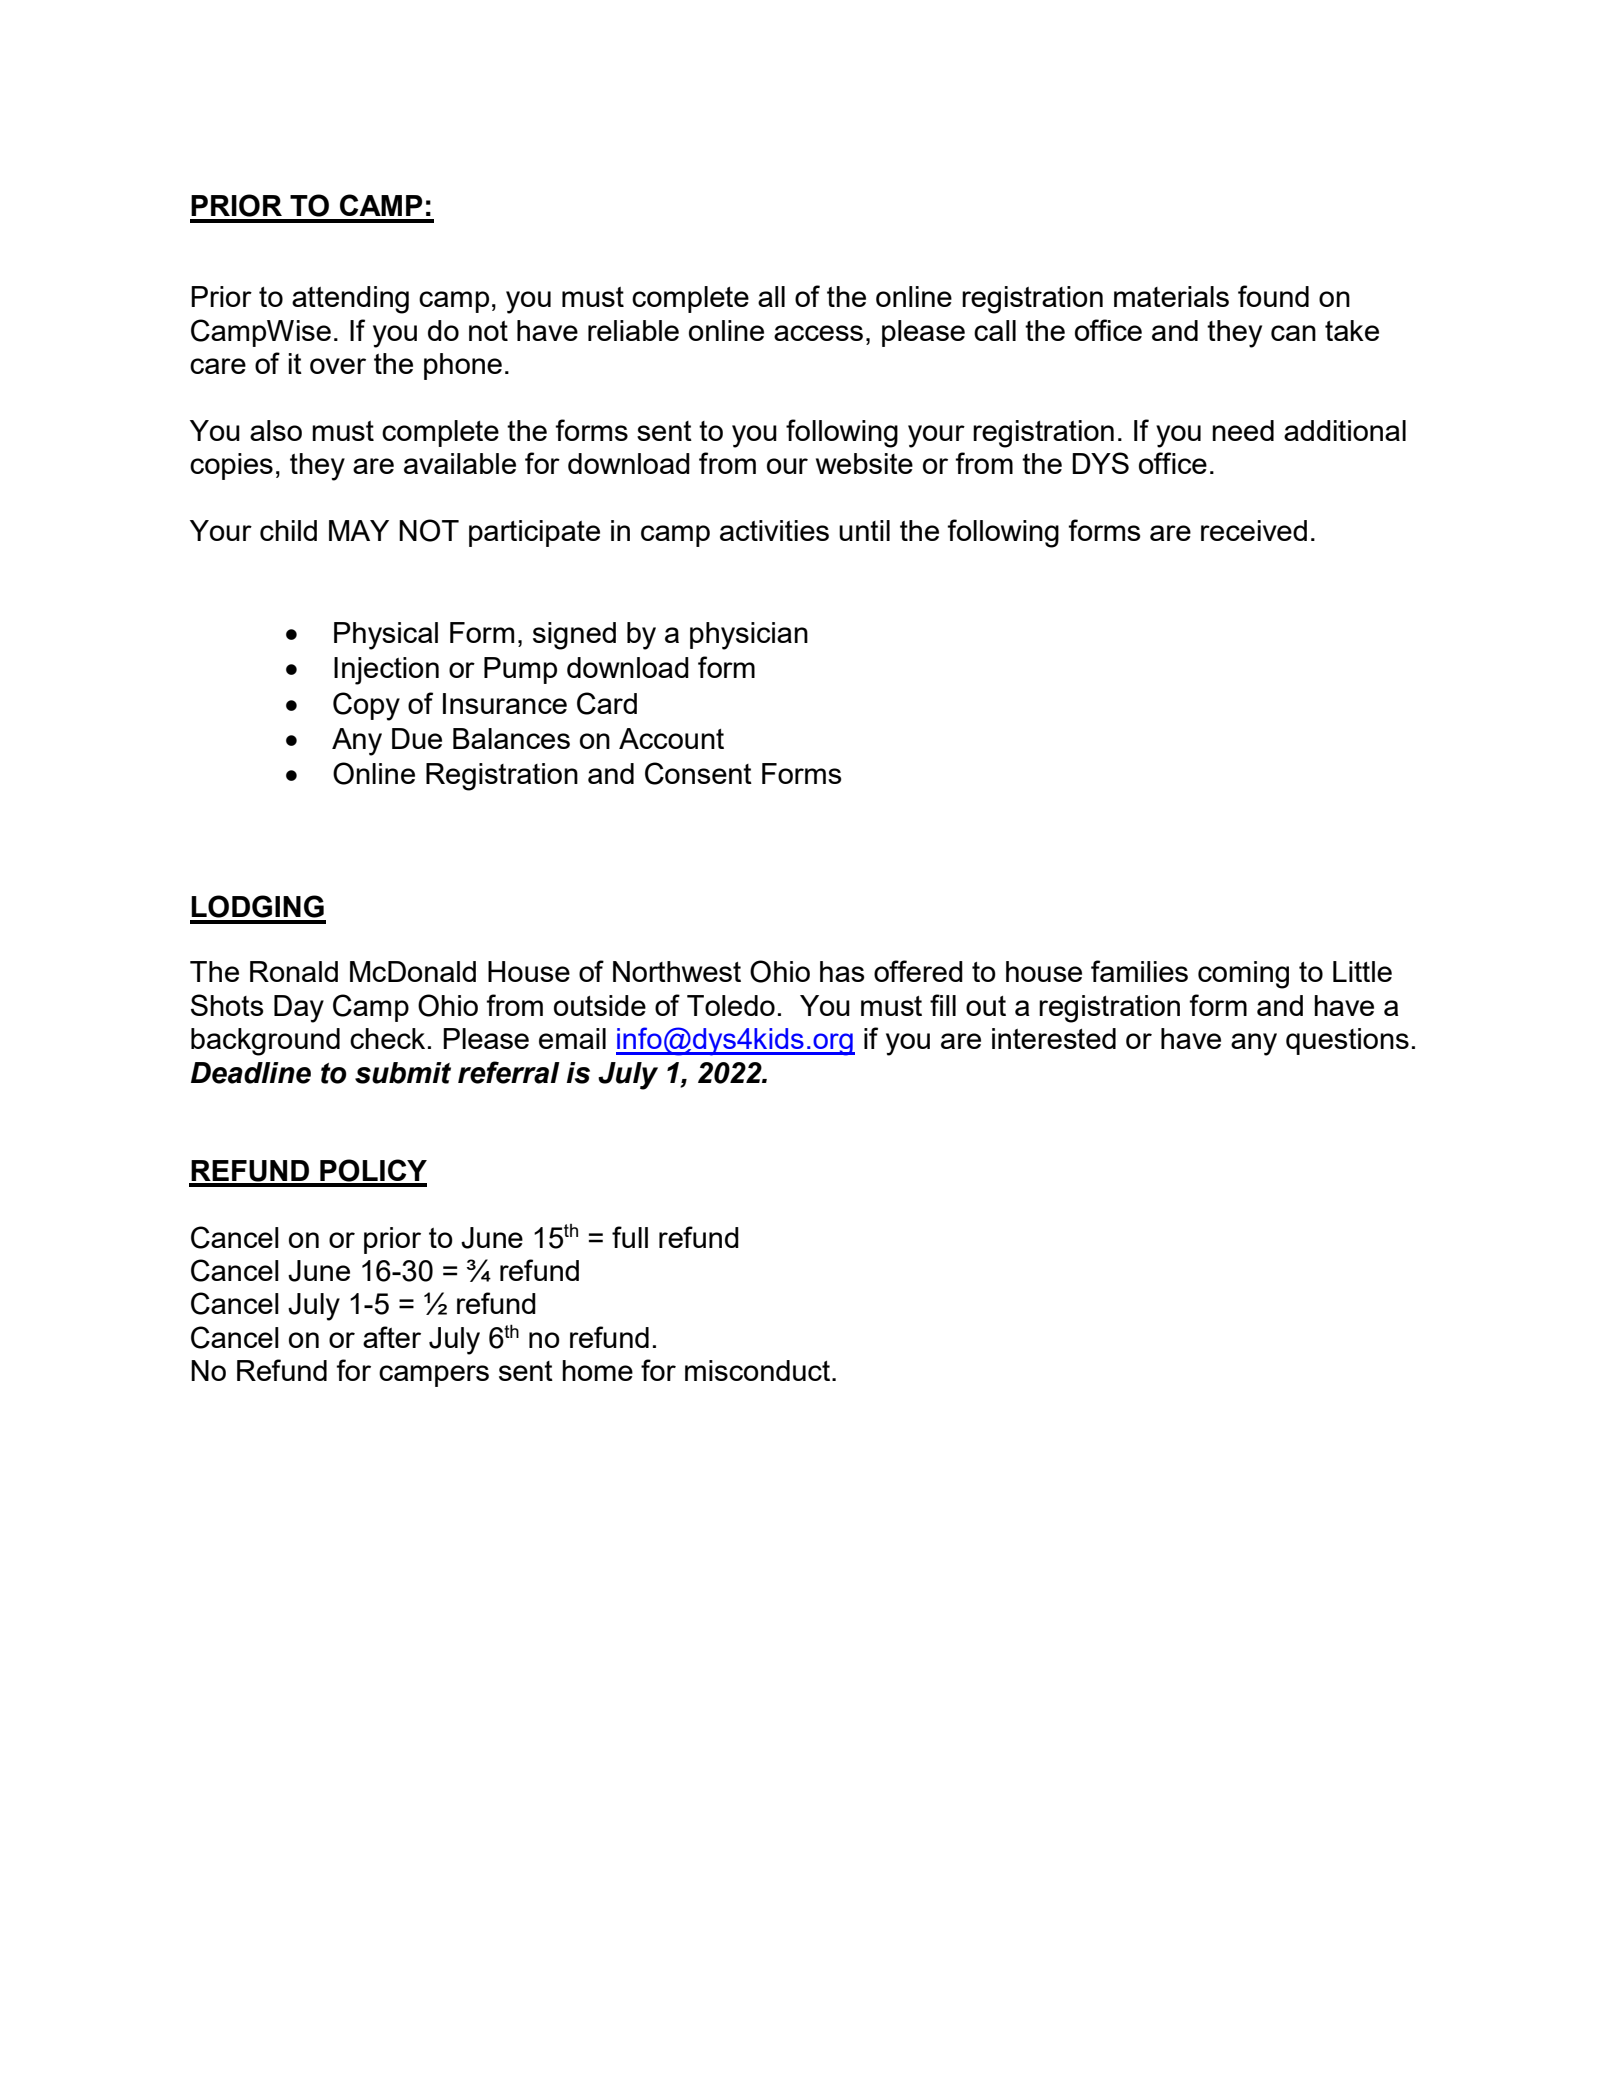  Describe the element at coordinates (417, 738) in the image. I see `Due` at that location.
